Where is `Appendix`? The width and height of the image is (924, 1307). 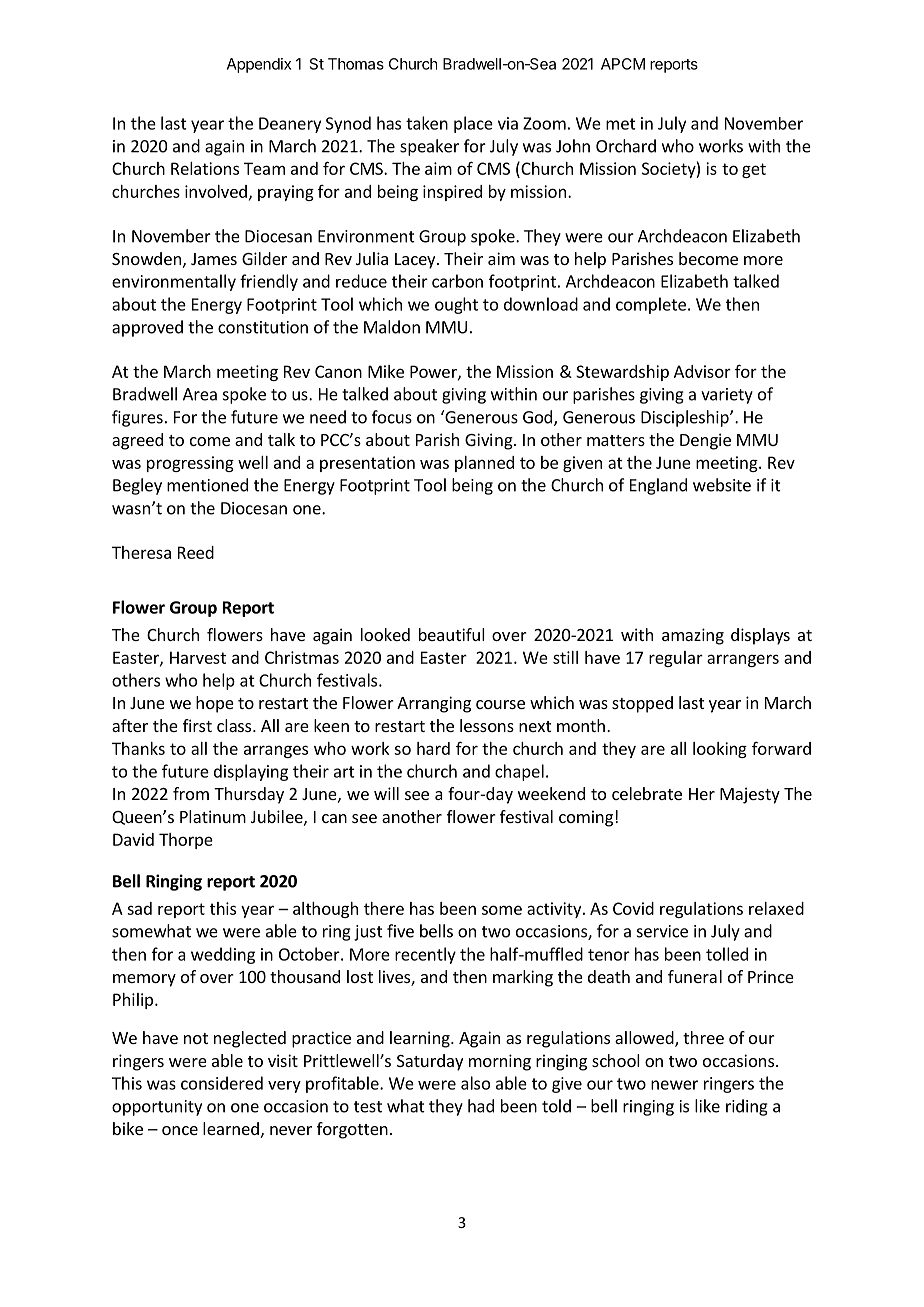
Appendix is located at coordinates (259, 65).
